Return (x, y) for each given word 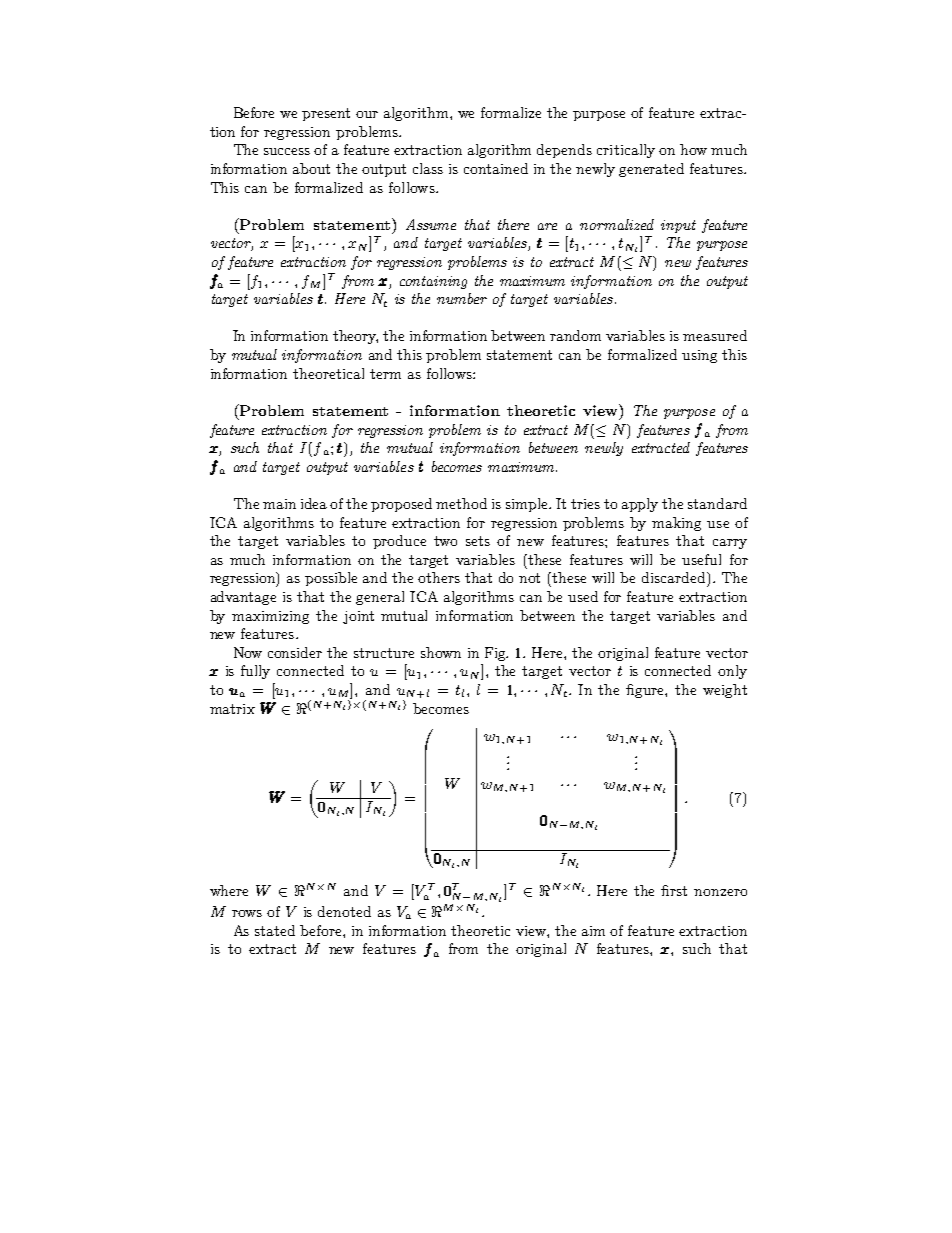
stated (275, 930)
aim (593, 931)
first (674, 890)
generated (651, 170)
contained (496, 168)
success (287, 151)
